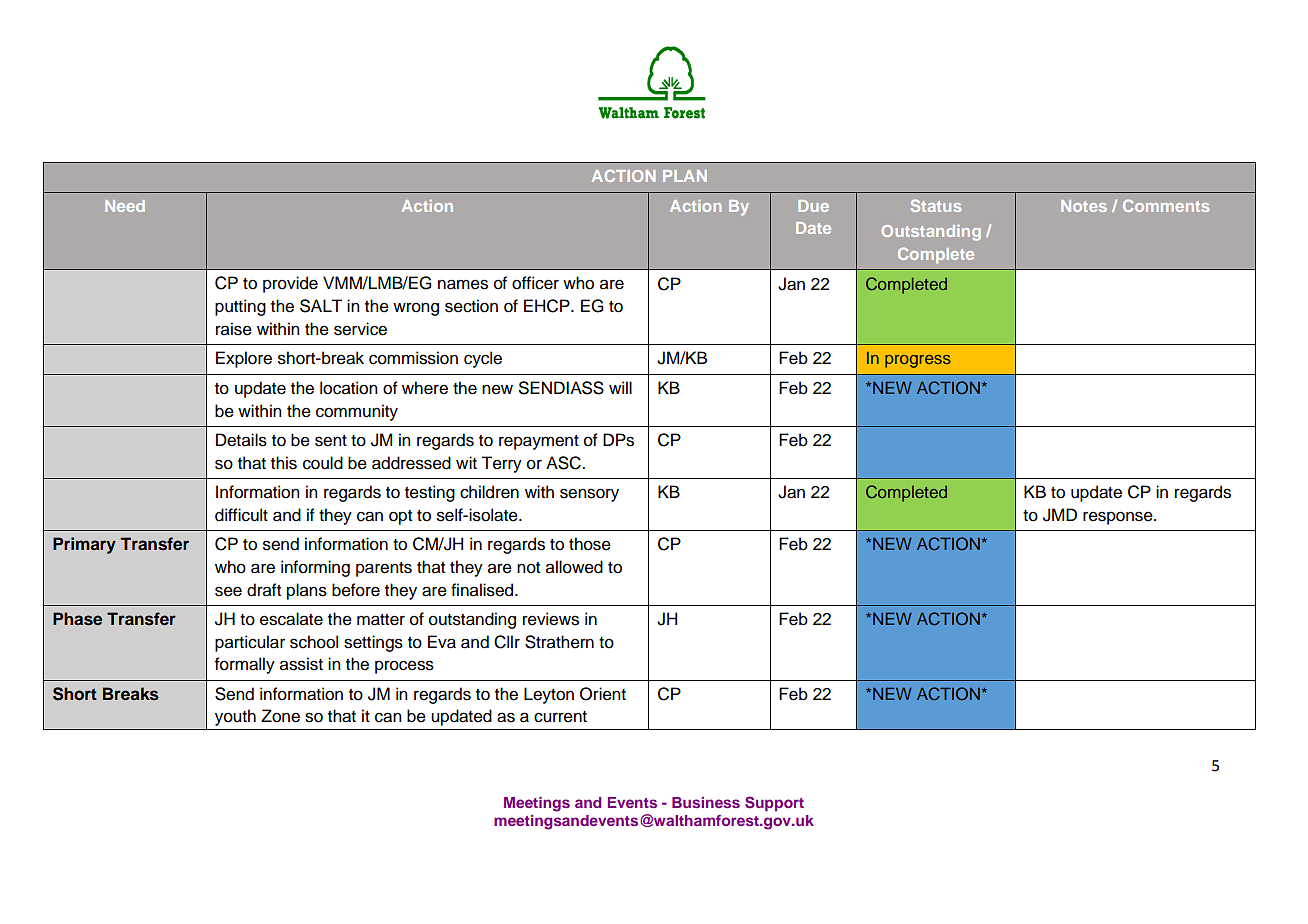 The height and width of the screenshot is (924, 1308). Describe the element at coordinates (125, 206) in the screenshot. I see `Need` at that location.
